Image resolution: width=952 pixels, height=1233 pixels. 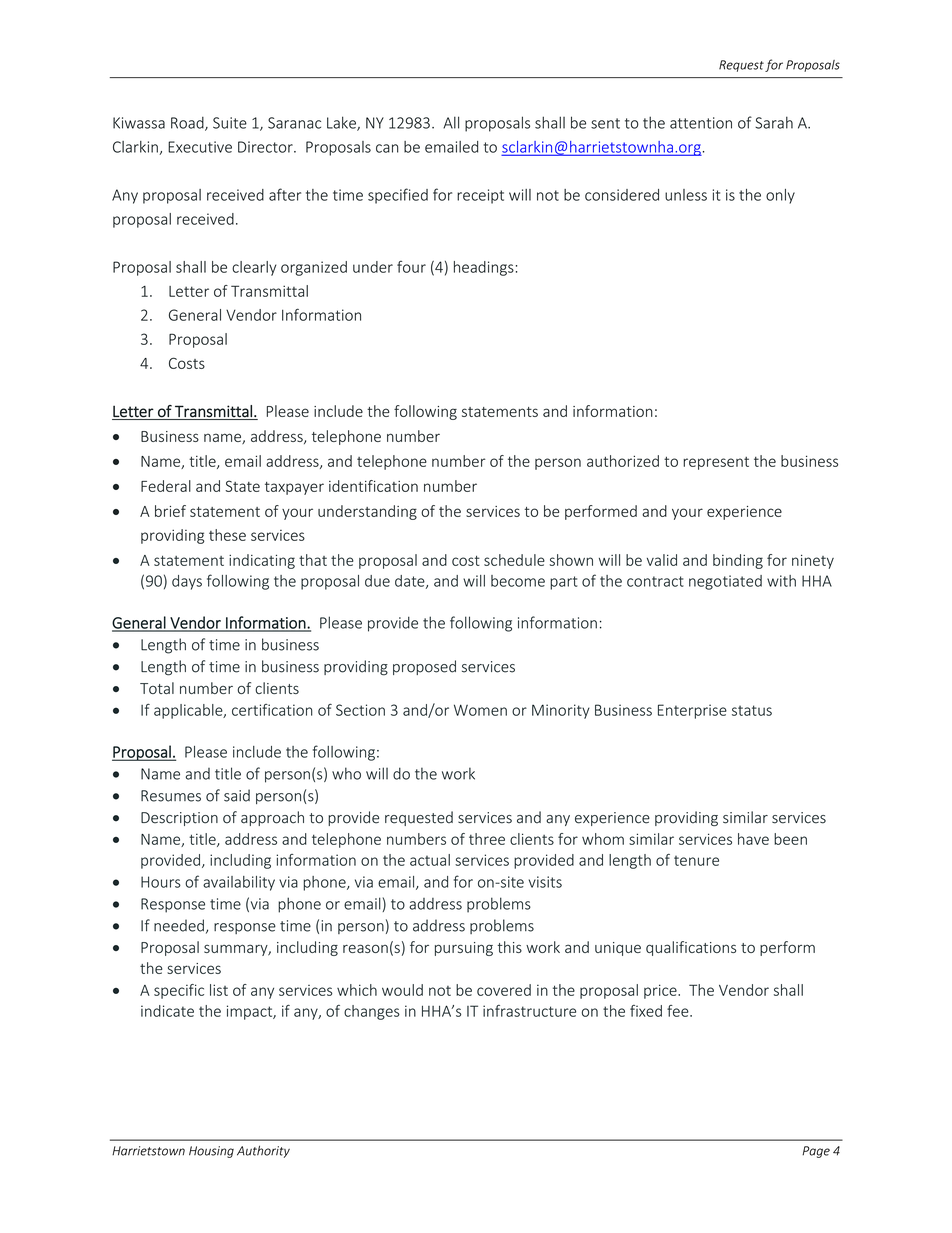 I want to click on three, so click(x=487, y=839).
